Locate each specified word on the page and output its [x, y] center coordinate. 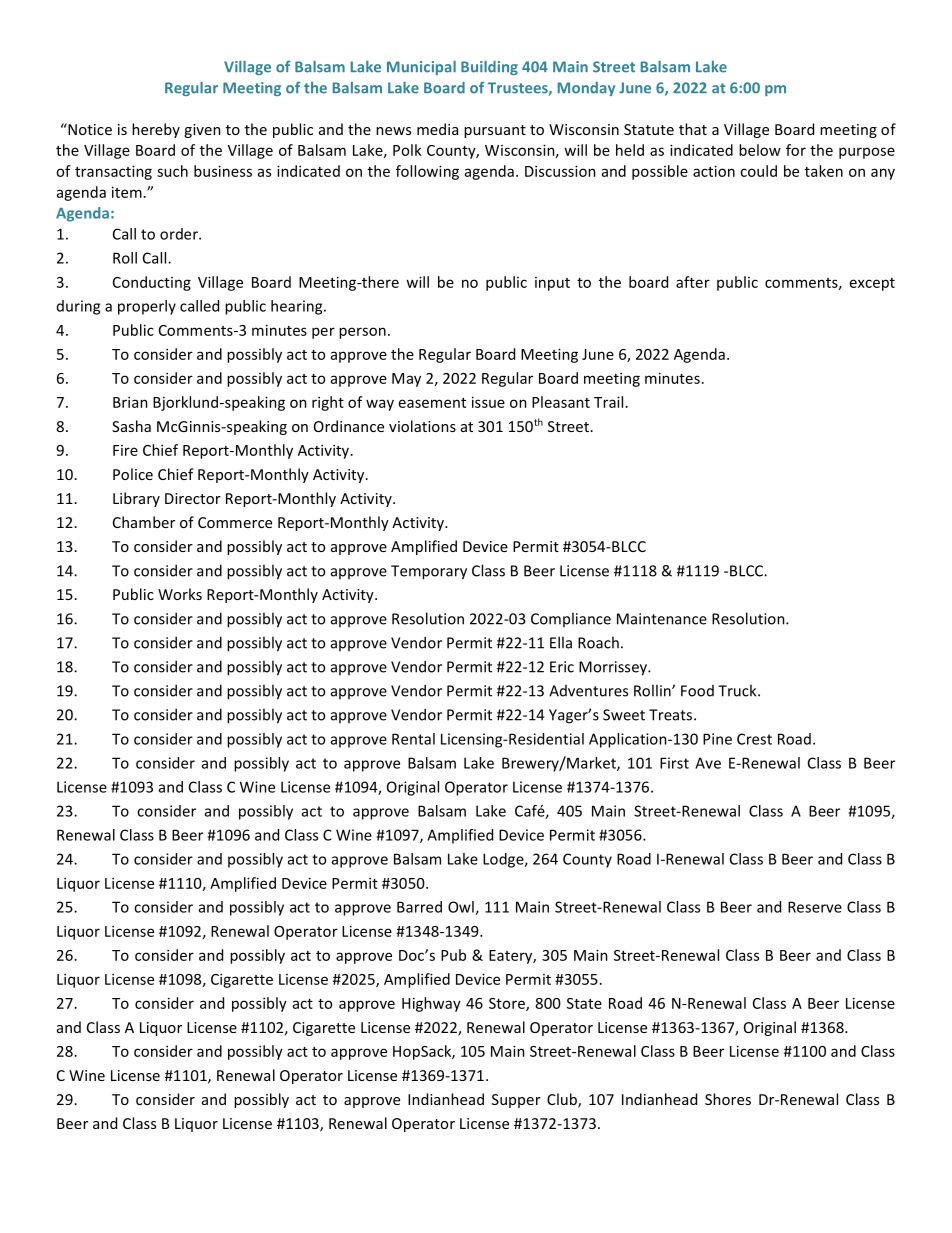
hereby [156, 130]
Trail [608, 402]
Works [180, 594]
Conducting [152, 283]
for [796, 150]
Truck [738, 690]
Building [489, 68]
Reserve [815, 907]
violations [422, 426]
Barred [419, 907]
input [552, 284]
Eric [562, 667]
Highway [431, 1004]
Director [193, 498]
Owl [462, 908]
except [872, 284]
